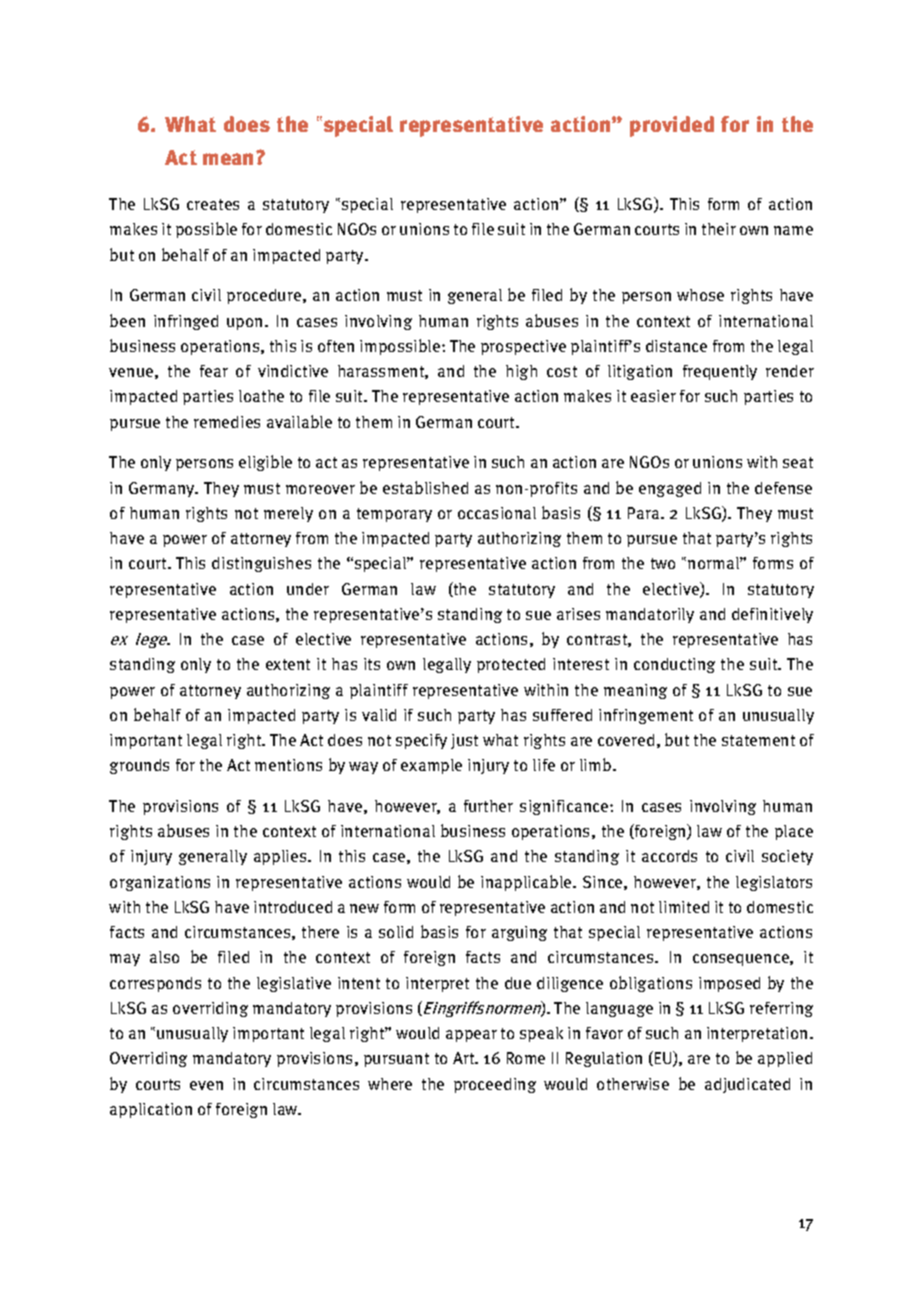 This screenshot has width=924, height=1308. I want to click on high, so click(521, 372).
